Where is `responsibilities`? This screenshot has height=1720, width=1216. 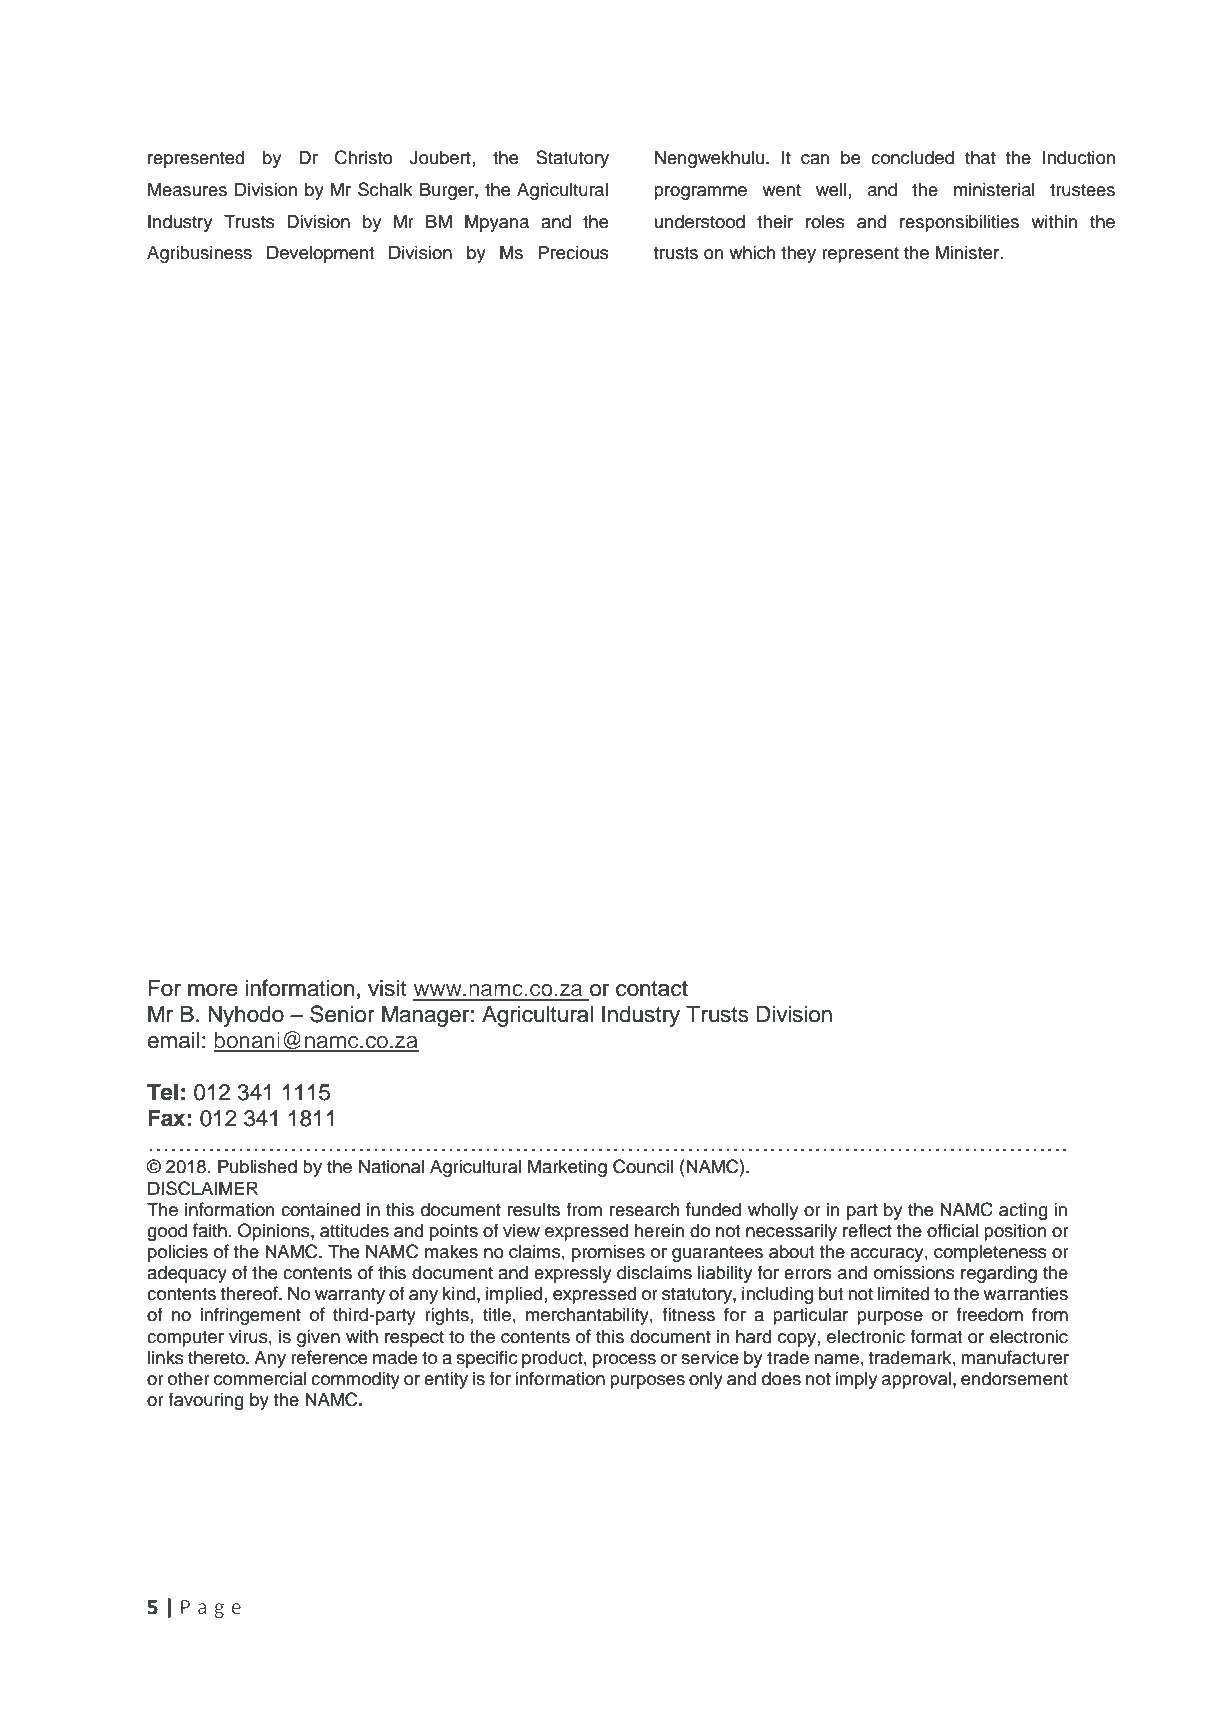
responsibilities is located at coordinates (959, 223).
